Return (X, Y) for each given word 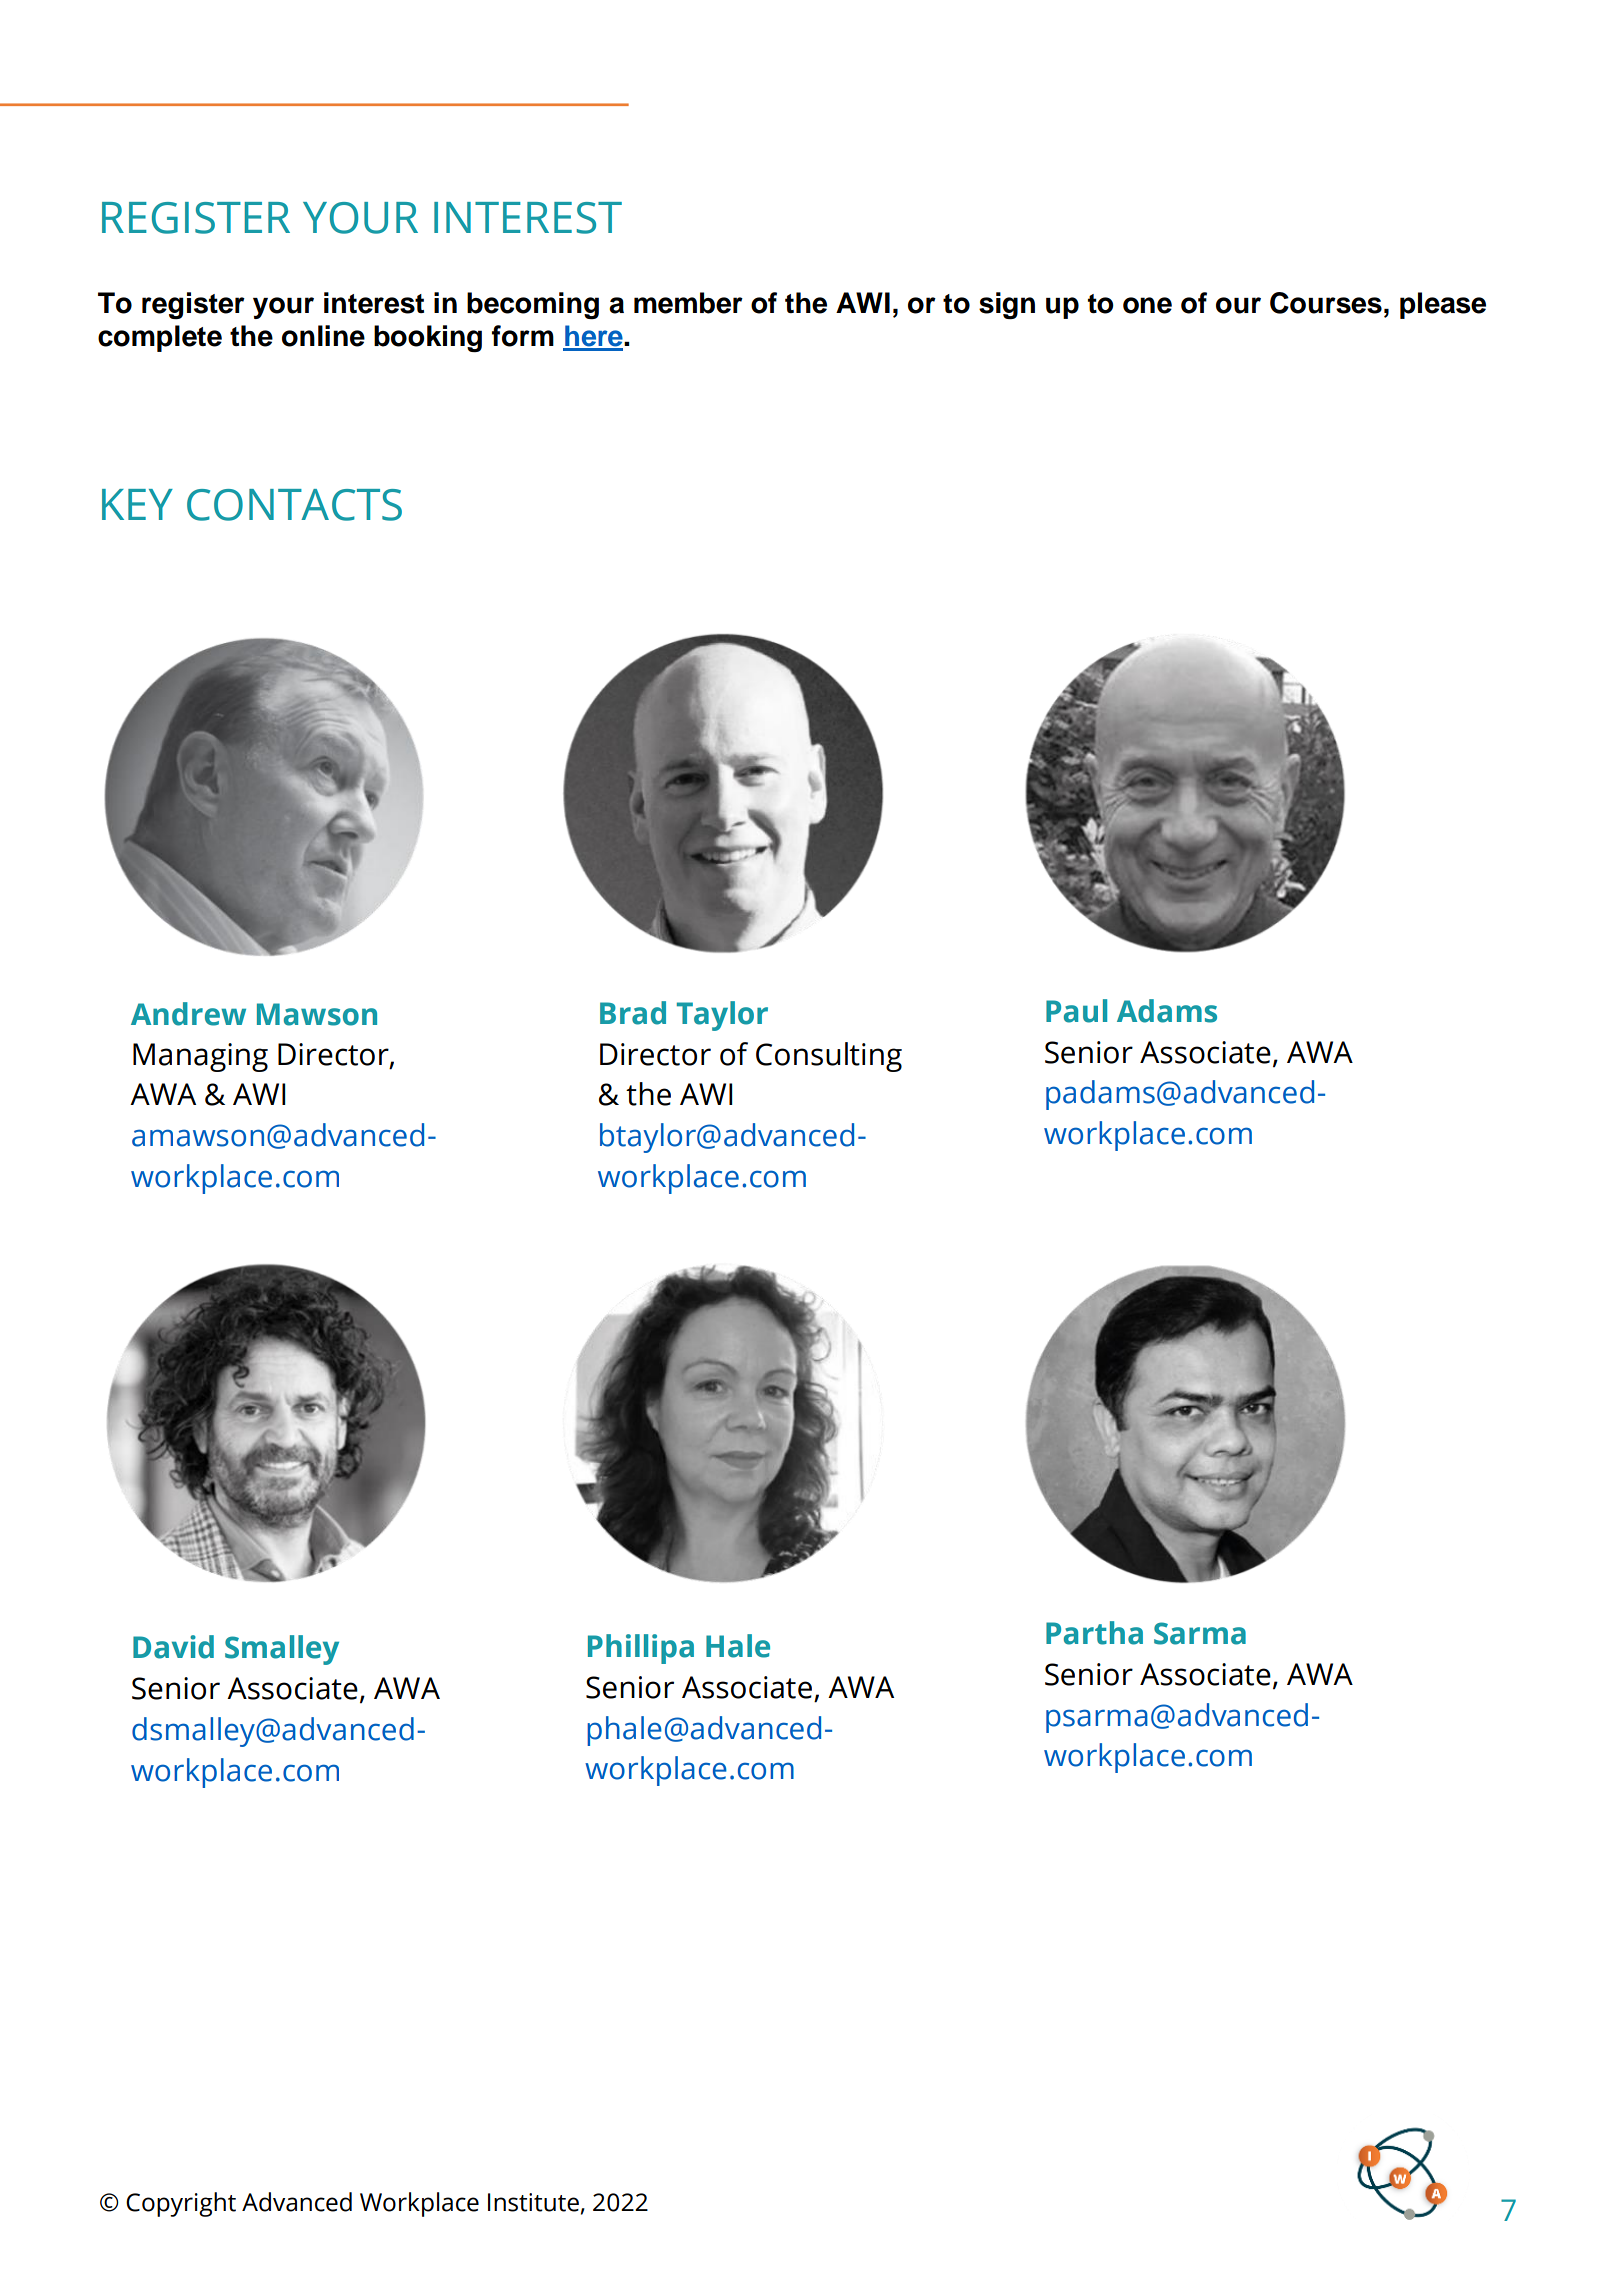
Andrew (188, 1014)
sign (1007, 305)
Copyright (181, 2204)
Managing (200, 1057)
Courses (1326, 303)
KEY (137, 504)
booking (428, 338)
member (688, 303)
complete (160, 338)
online (323, 336)
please (1443, 305)
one (1147, 305)
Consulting (829, 1057)
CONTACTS (294, 505)
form (523, 336)
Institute (533, 2202)
